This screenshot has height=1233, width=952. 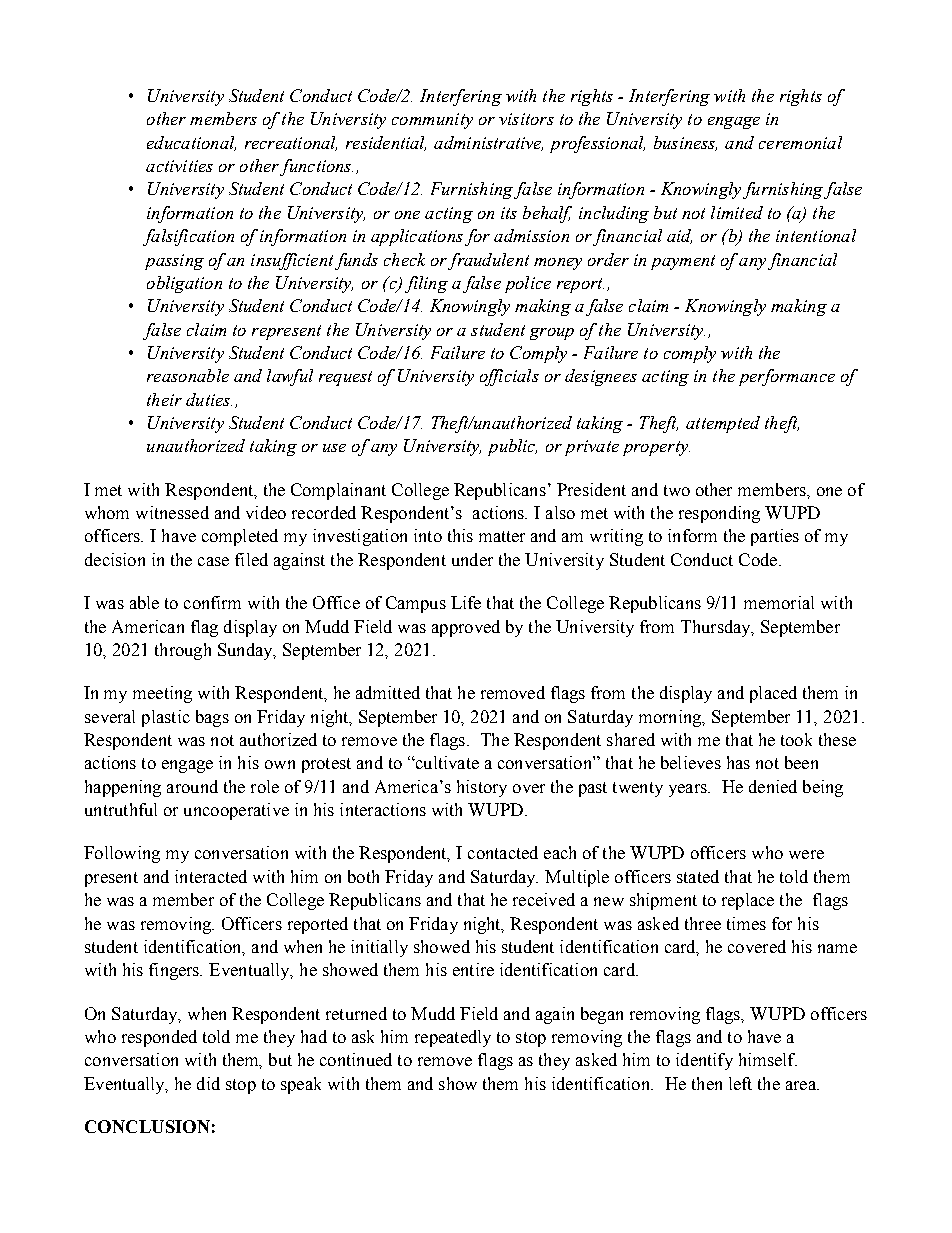 I want to click on attempted, so click(x=723, y=424).
